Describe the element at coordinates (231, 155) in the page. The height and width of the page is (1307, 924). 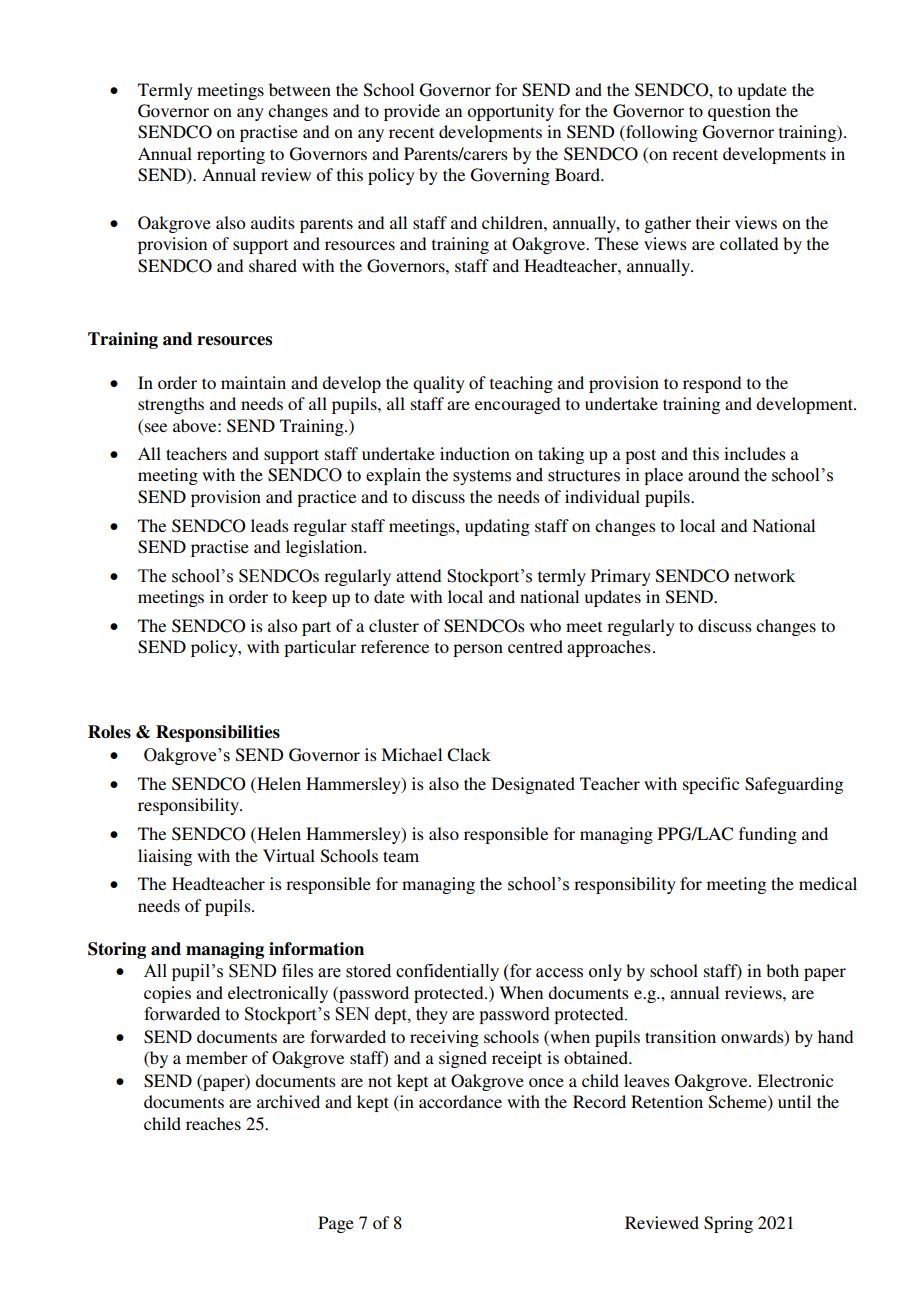
I see `reporting` at that location.
